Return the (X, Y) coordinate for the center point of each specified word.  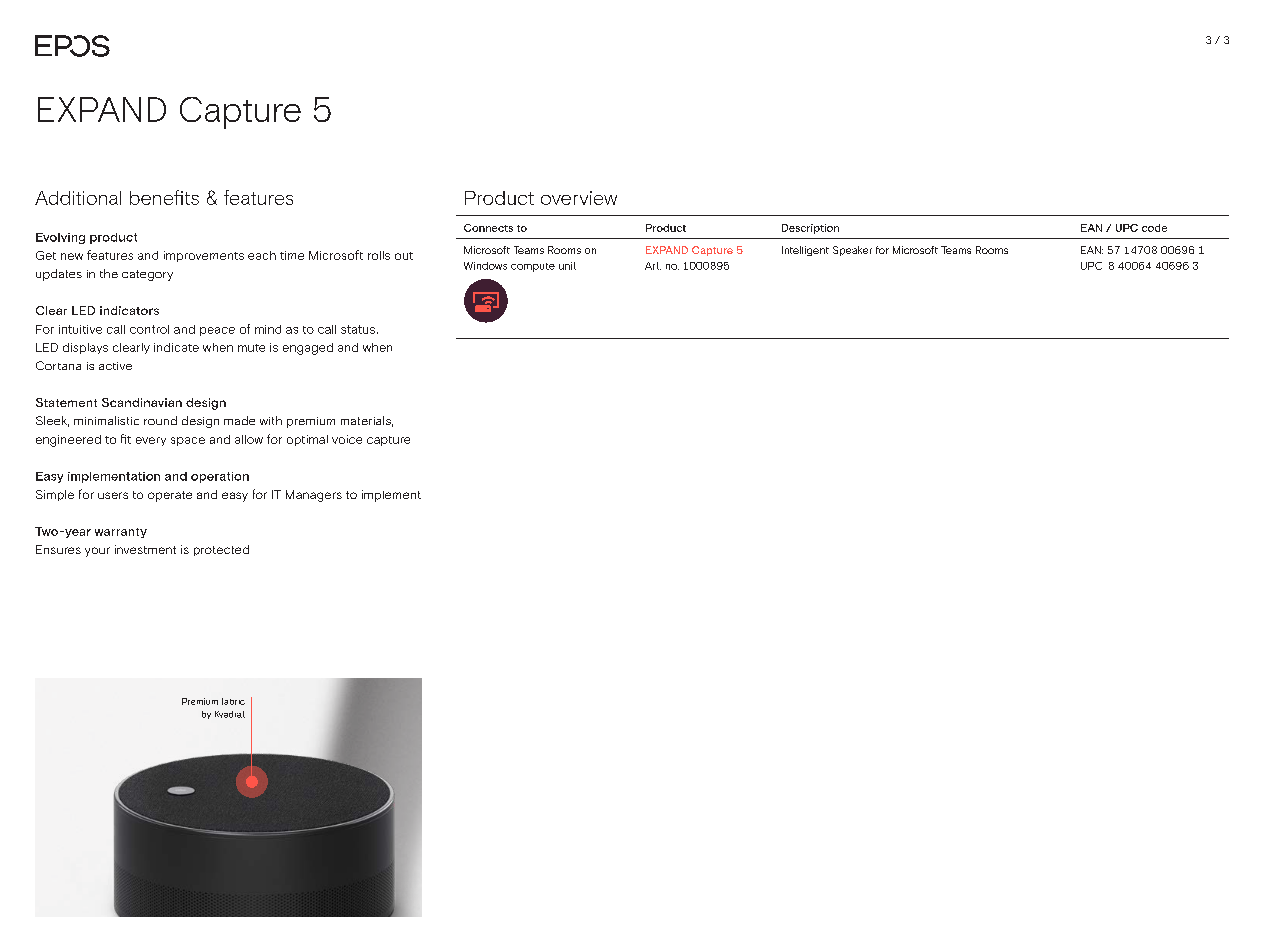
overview (579, 198)
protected (221, 550)
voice (347, 439)
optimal (307, 440)
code (1154, 228)
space (188, 441)
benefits (164, 197)
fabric (233, 701)
